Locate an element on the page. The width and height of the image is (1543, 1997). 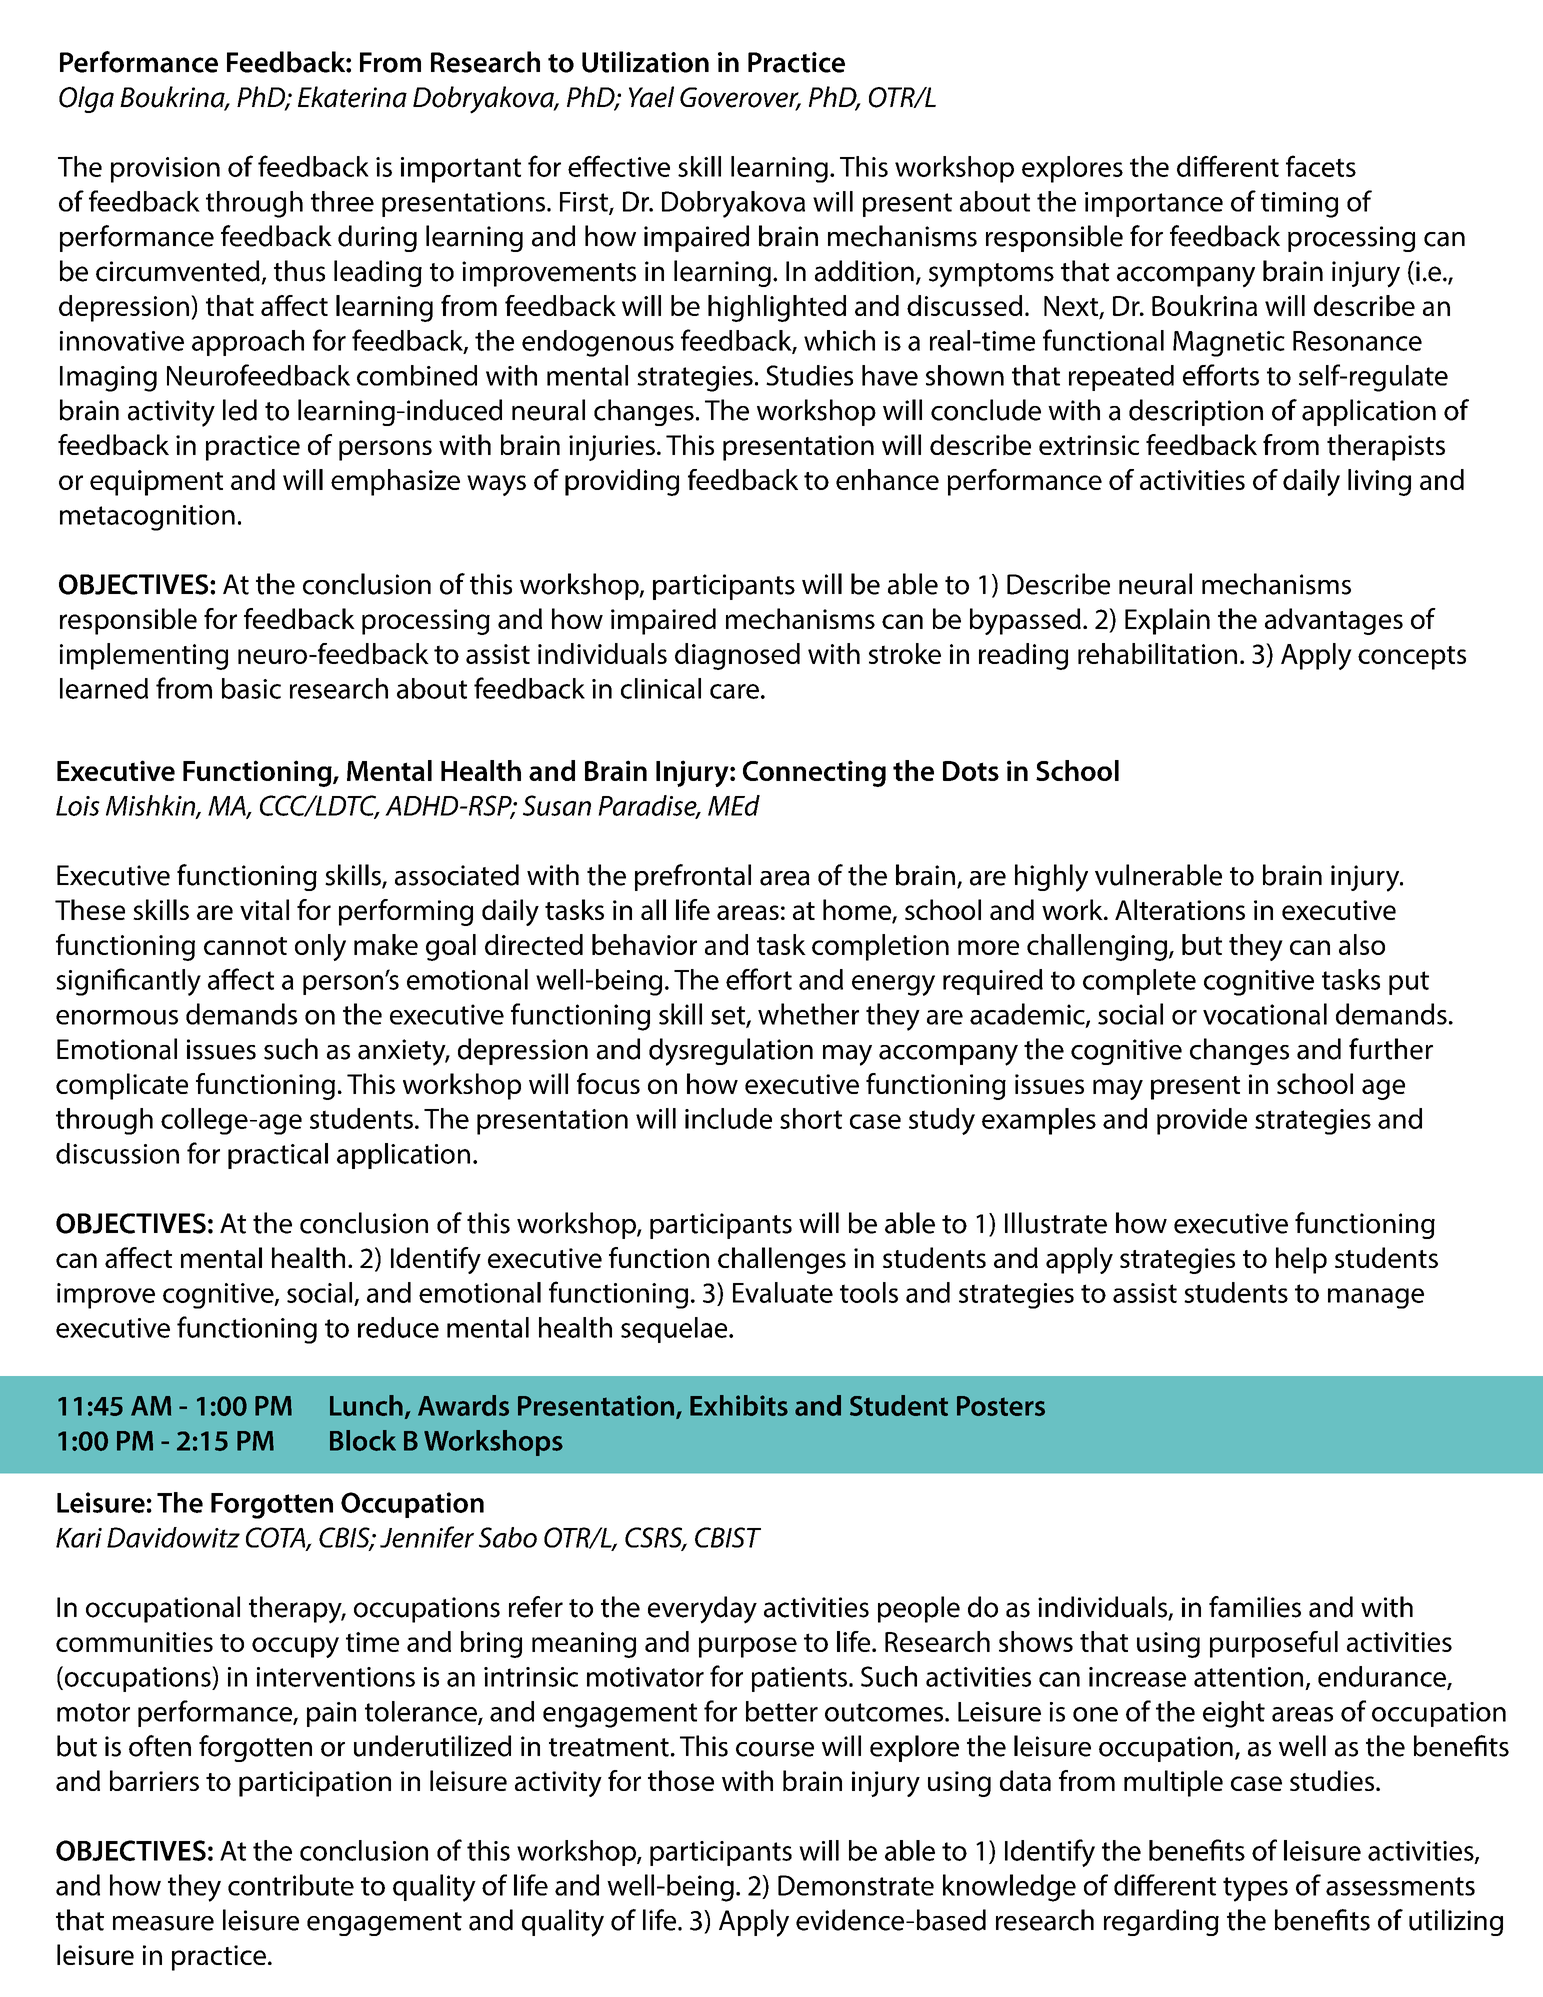
provision is located at coordinates (165, 170).
